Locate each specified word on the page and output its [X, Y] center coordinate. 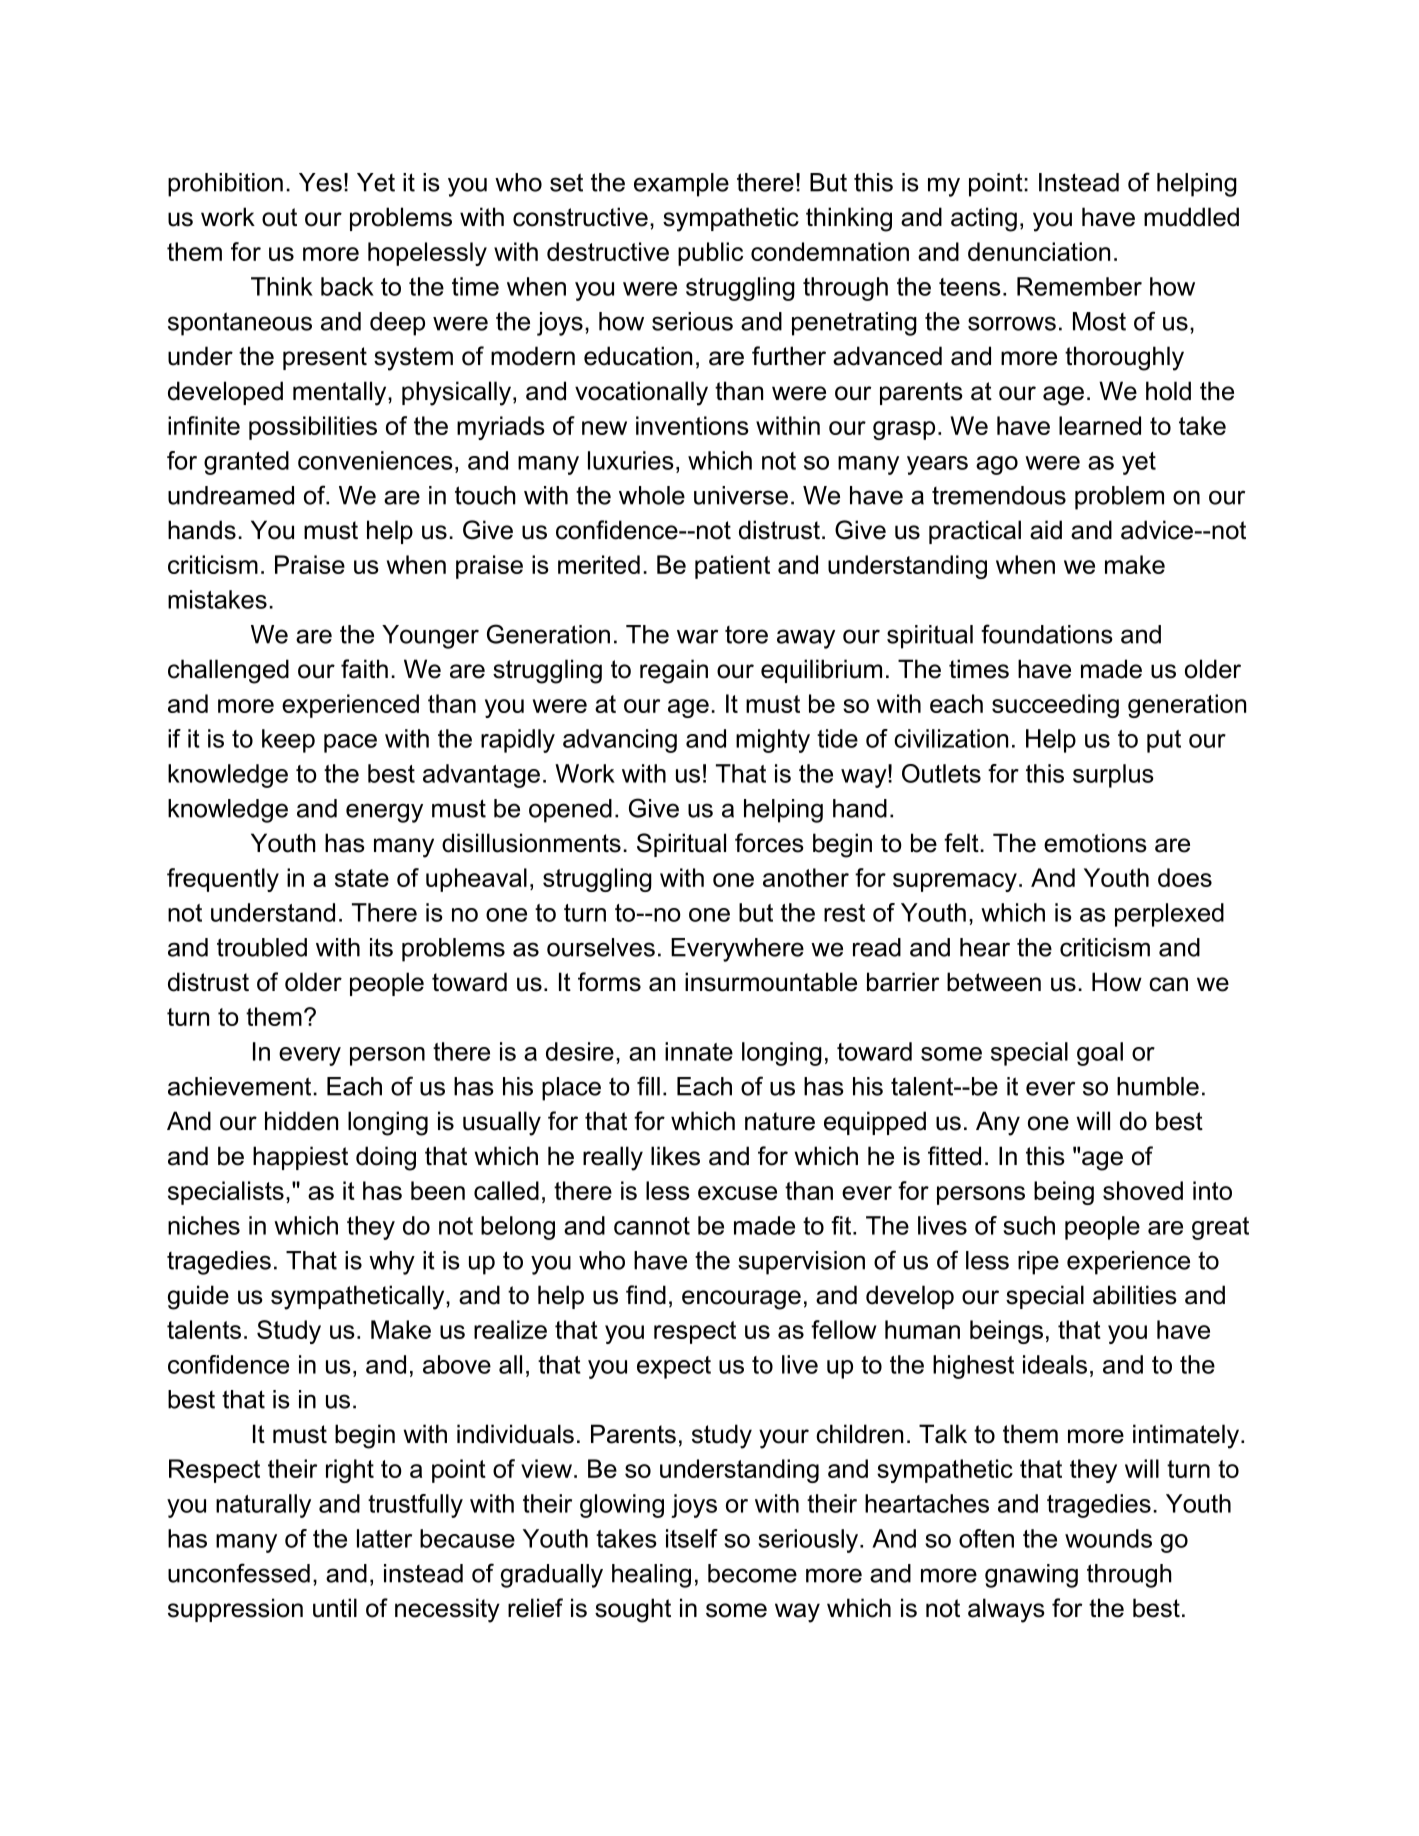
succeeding [1055, 706]
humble [1158, 1086]
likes [675, 1156]
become [752, 1573]
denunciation [1039, 251]
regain [674, 671]
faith [364, 669]
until [335, 1608]
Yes [320, 182]
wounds [1108, 1538]
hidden [301, 1121]
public [710, 254]
